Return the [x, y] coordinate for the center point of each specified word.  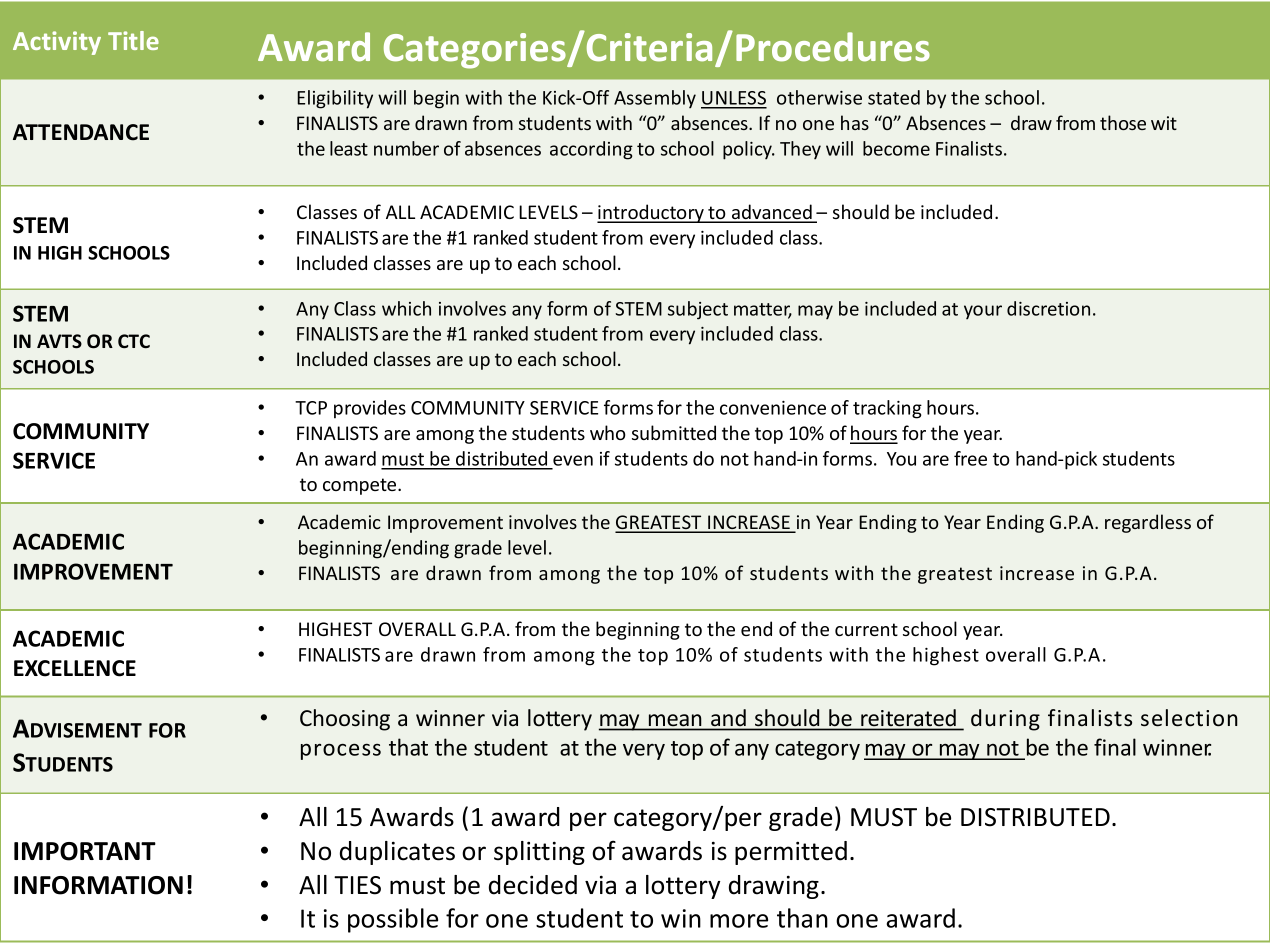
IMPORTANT [85, 851]
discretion [1048, 308]
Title [133, 40]
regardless [1148, 523]
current [866, 629]
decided [533, 885]
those [1123, 122]
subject [698, 310]
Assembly [655, 99]
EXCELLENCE [75, 668]
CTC [134, 341]
